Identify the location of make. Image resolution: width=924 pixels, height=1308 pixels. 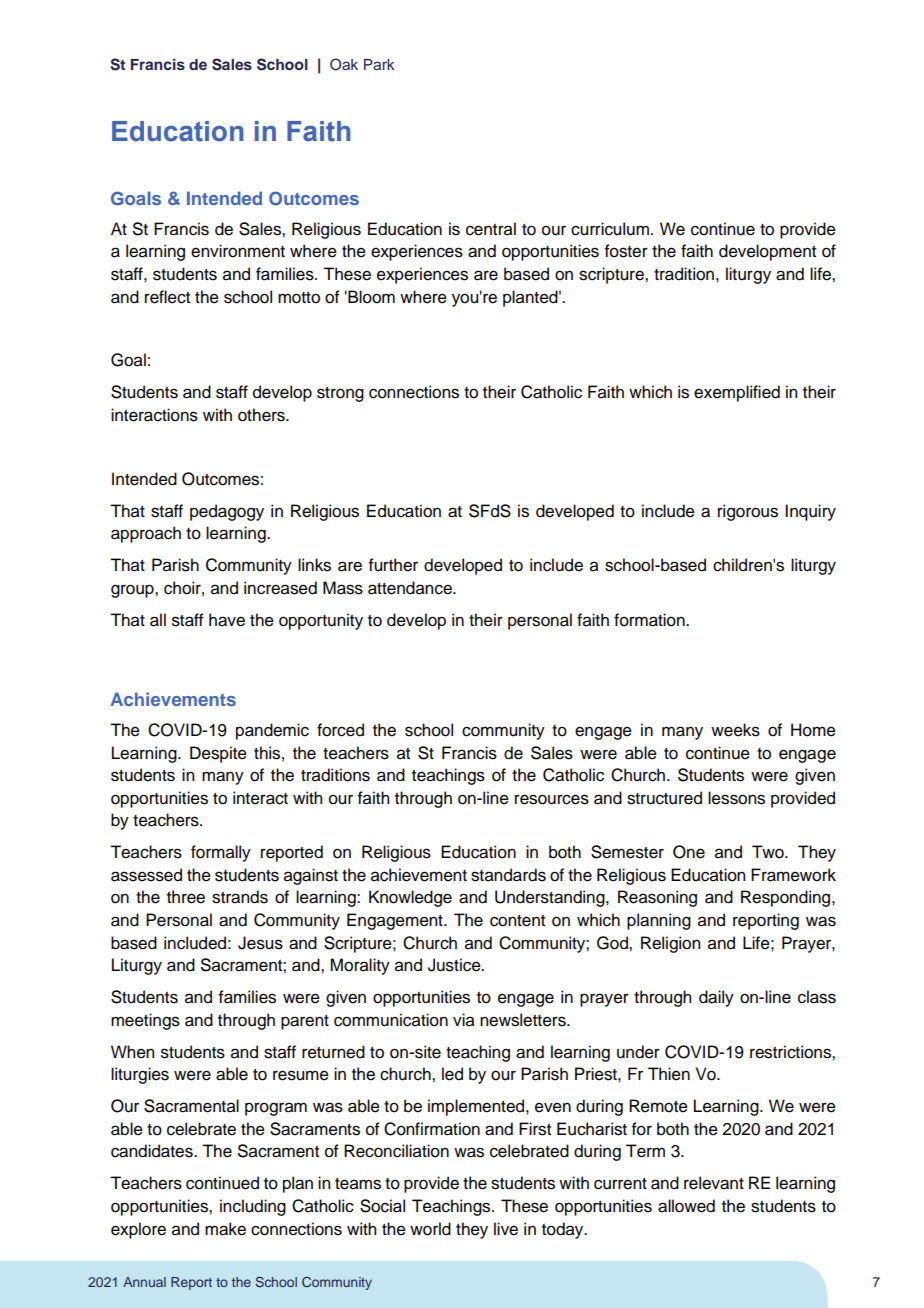
(225, 1229).
